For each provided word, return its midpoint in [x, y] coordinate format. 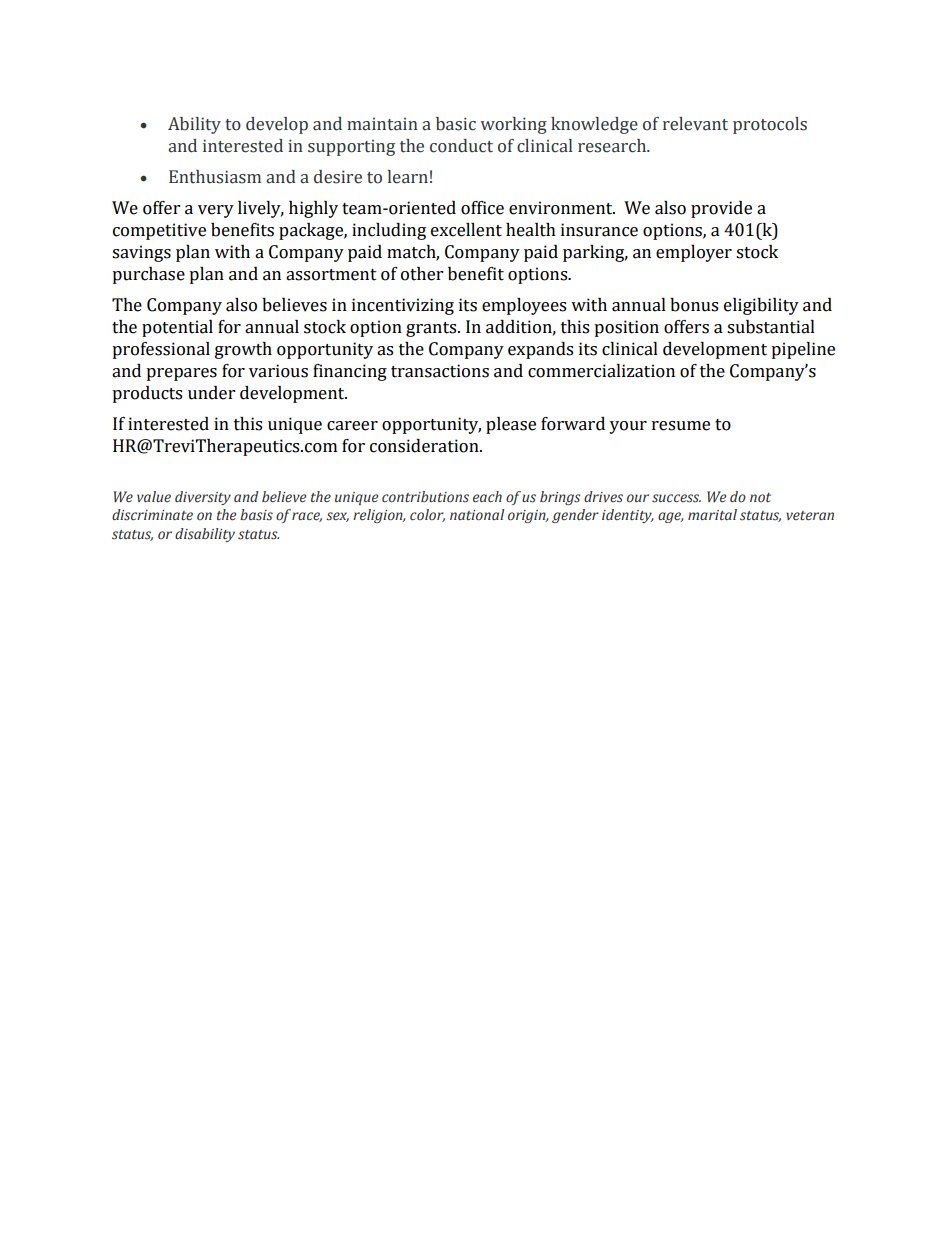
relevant [695, 124]
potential [177, 328]
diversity [203, 498]
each [487, 497]
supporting [351, 147]
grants [432, 329]
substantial [771, 327]
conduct [461, 146]
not [760, 498]
